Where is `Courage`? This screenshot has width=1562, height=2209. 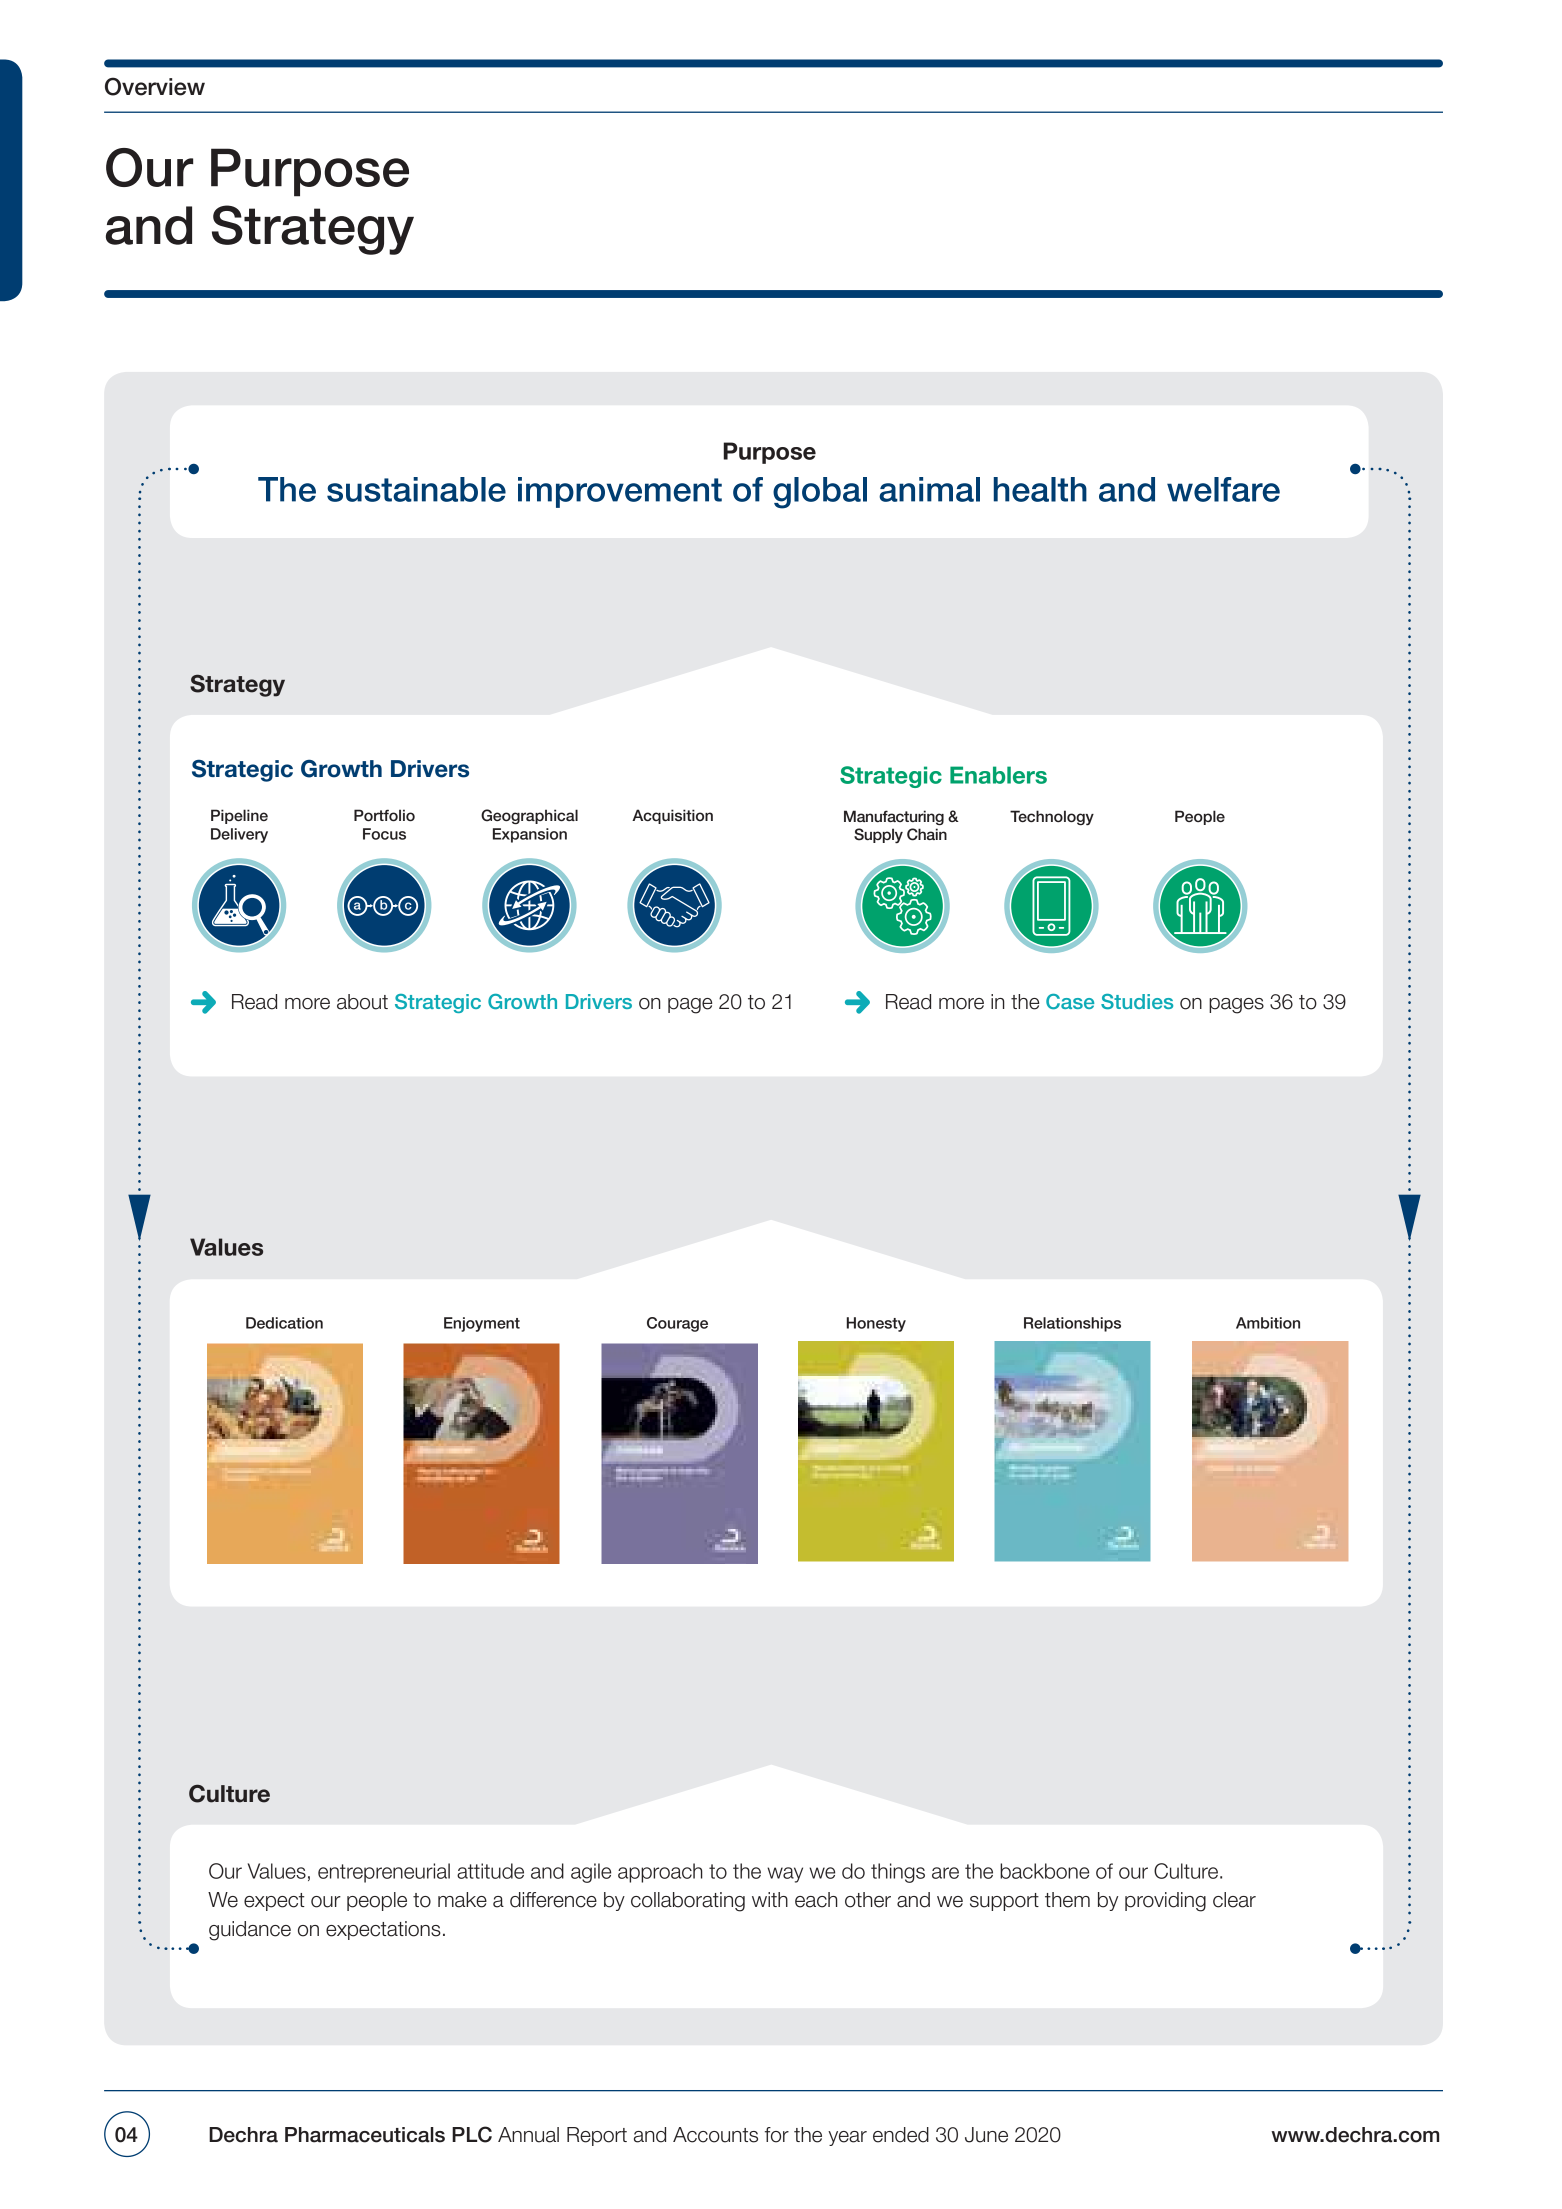 Courage is located at coordinates (677, 1324).
